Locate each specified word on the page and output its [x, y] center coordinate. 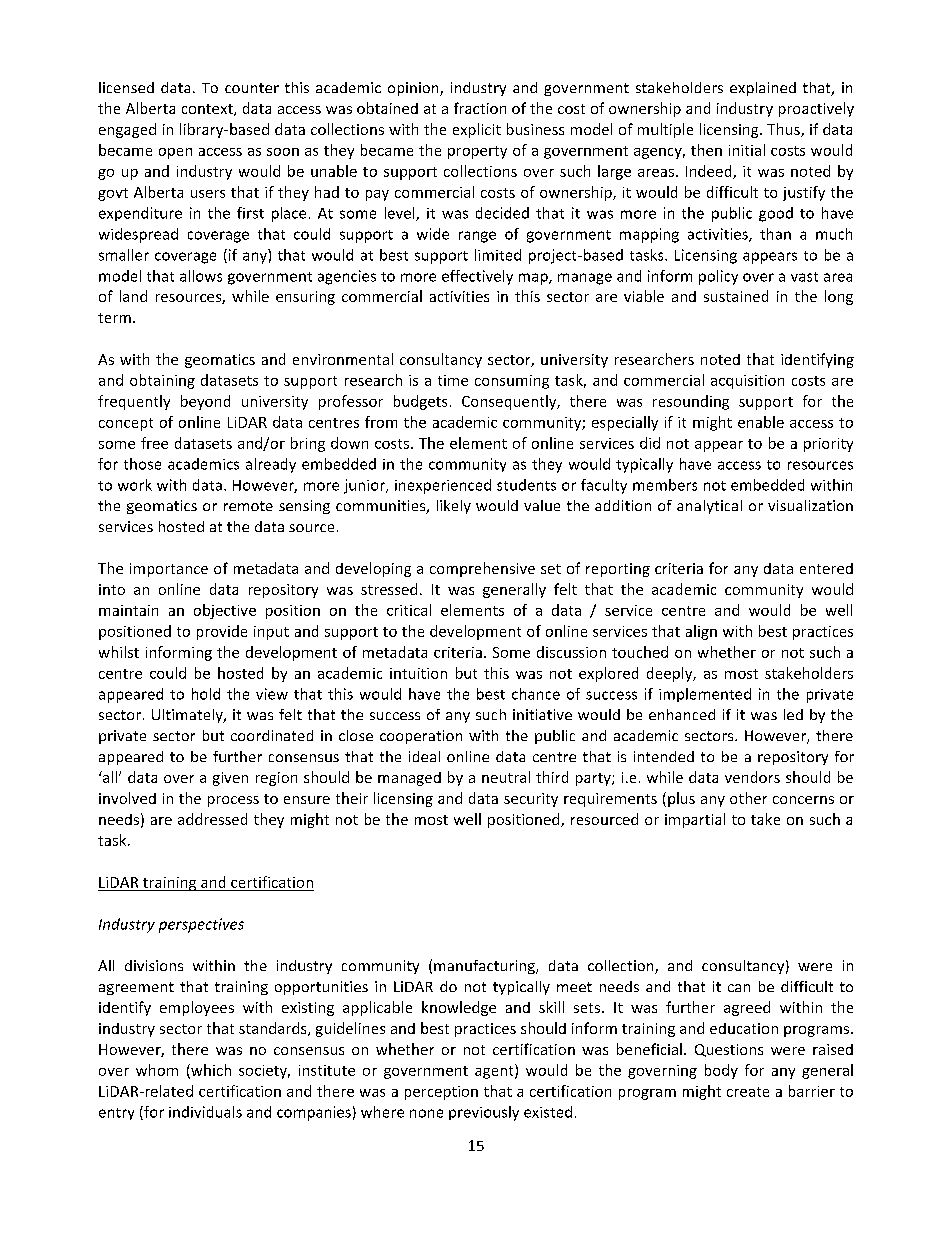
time [453, 380]
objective [225, 611]
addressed [212, 819]
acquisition [747, 382]
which [210, 1071]
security [531, 800]
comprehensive [482, 569]
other [748, 798]
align [701, 632]
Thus [784, 130]
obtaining [162, 381]
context [208, 110]
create [748, 1092]
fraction [480, 108]
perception [441, 1093]
